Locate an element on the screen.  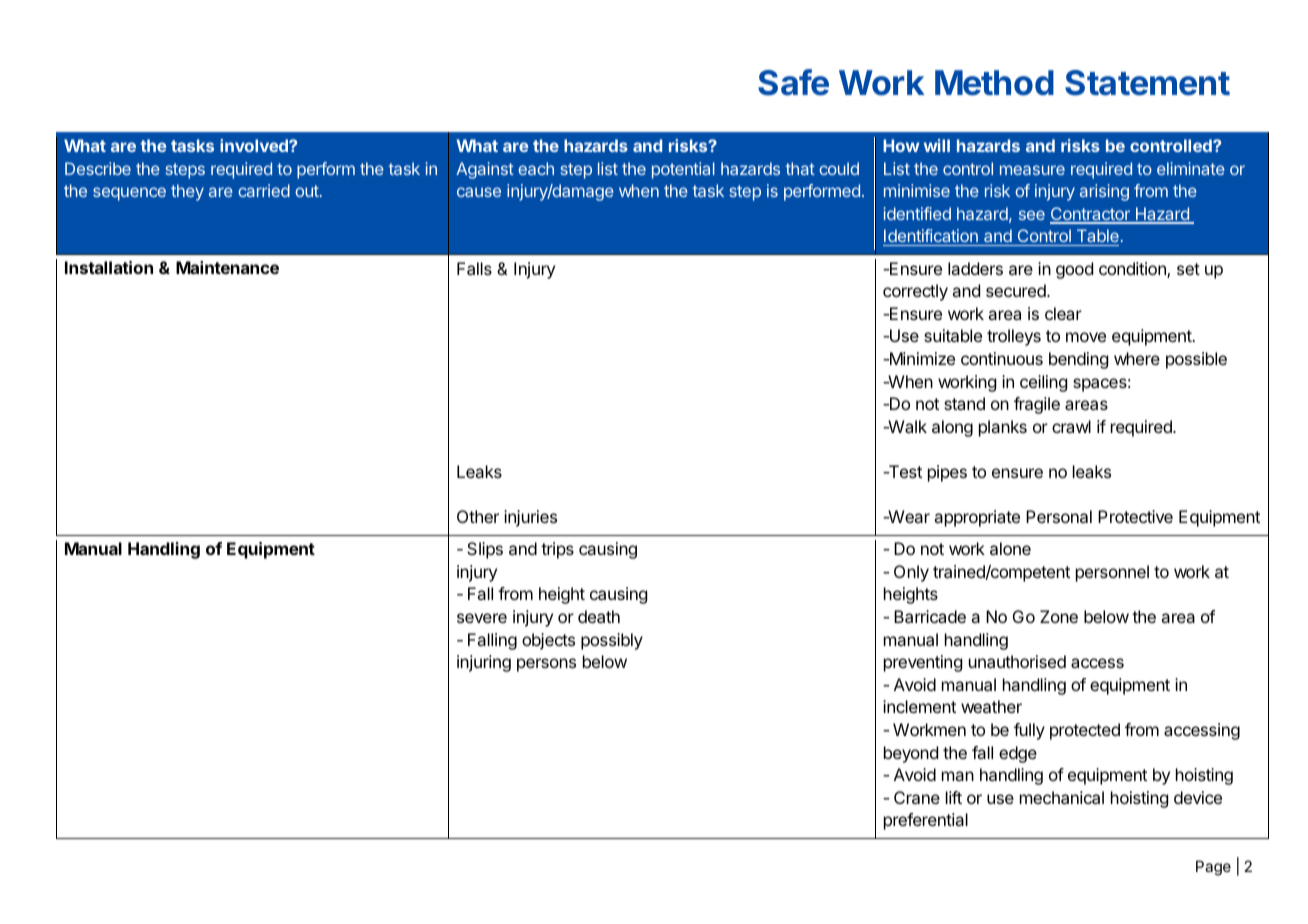
involved is located at coordinates (255, 145).
